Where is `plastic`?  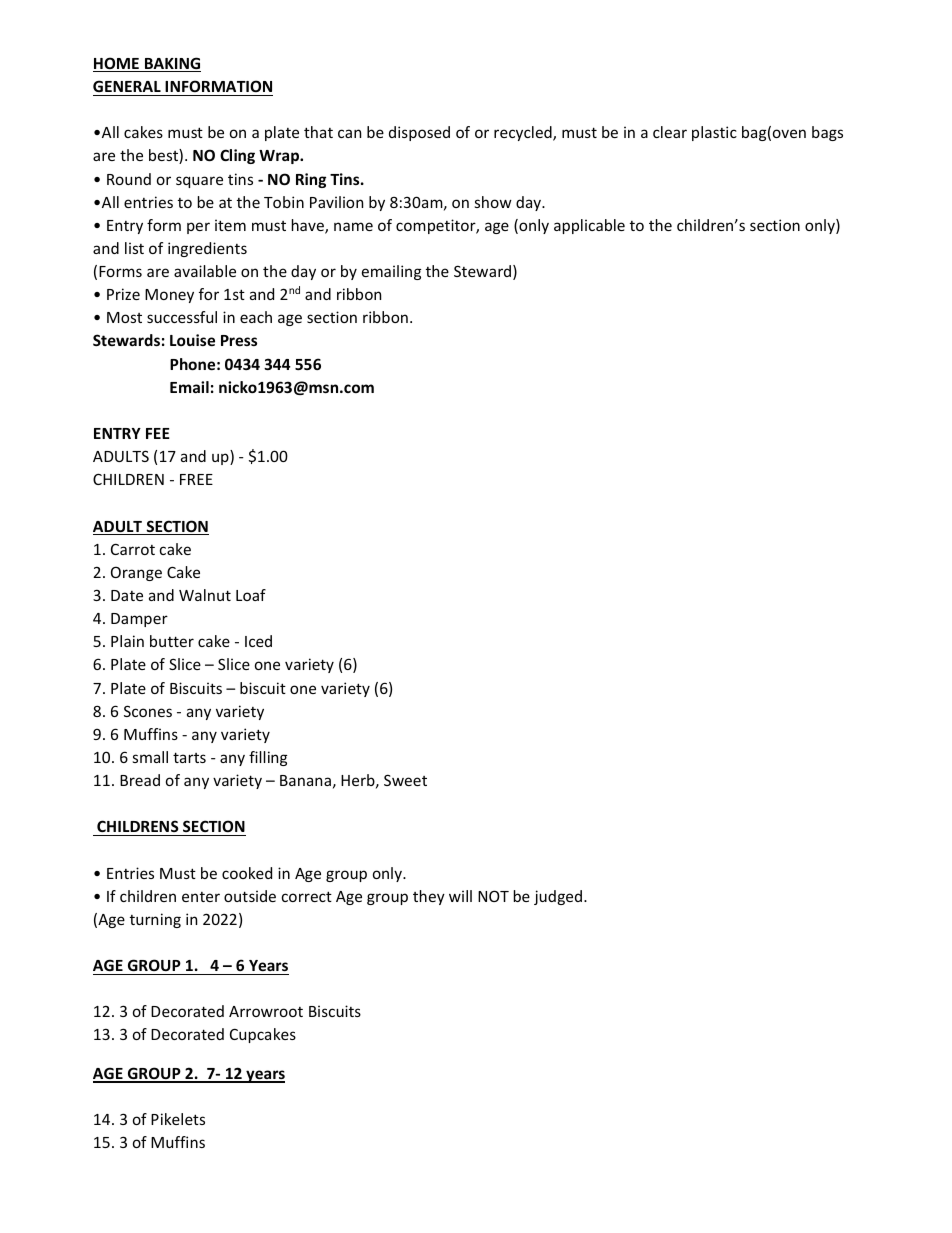
plastic is located at coordinates (714, 133).
